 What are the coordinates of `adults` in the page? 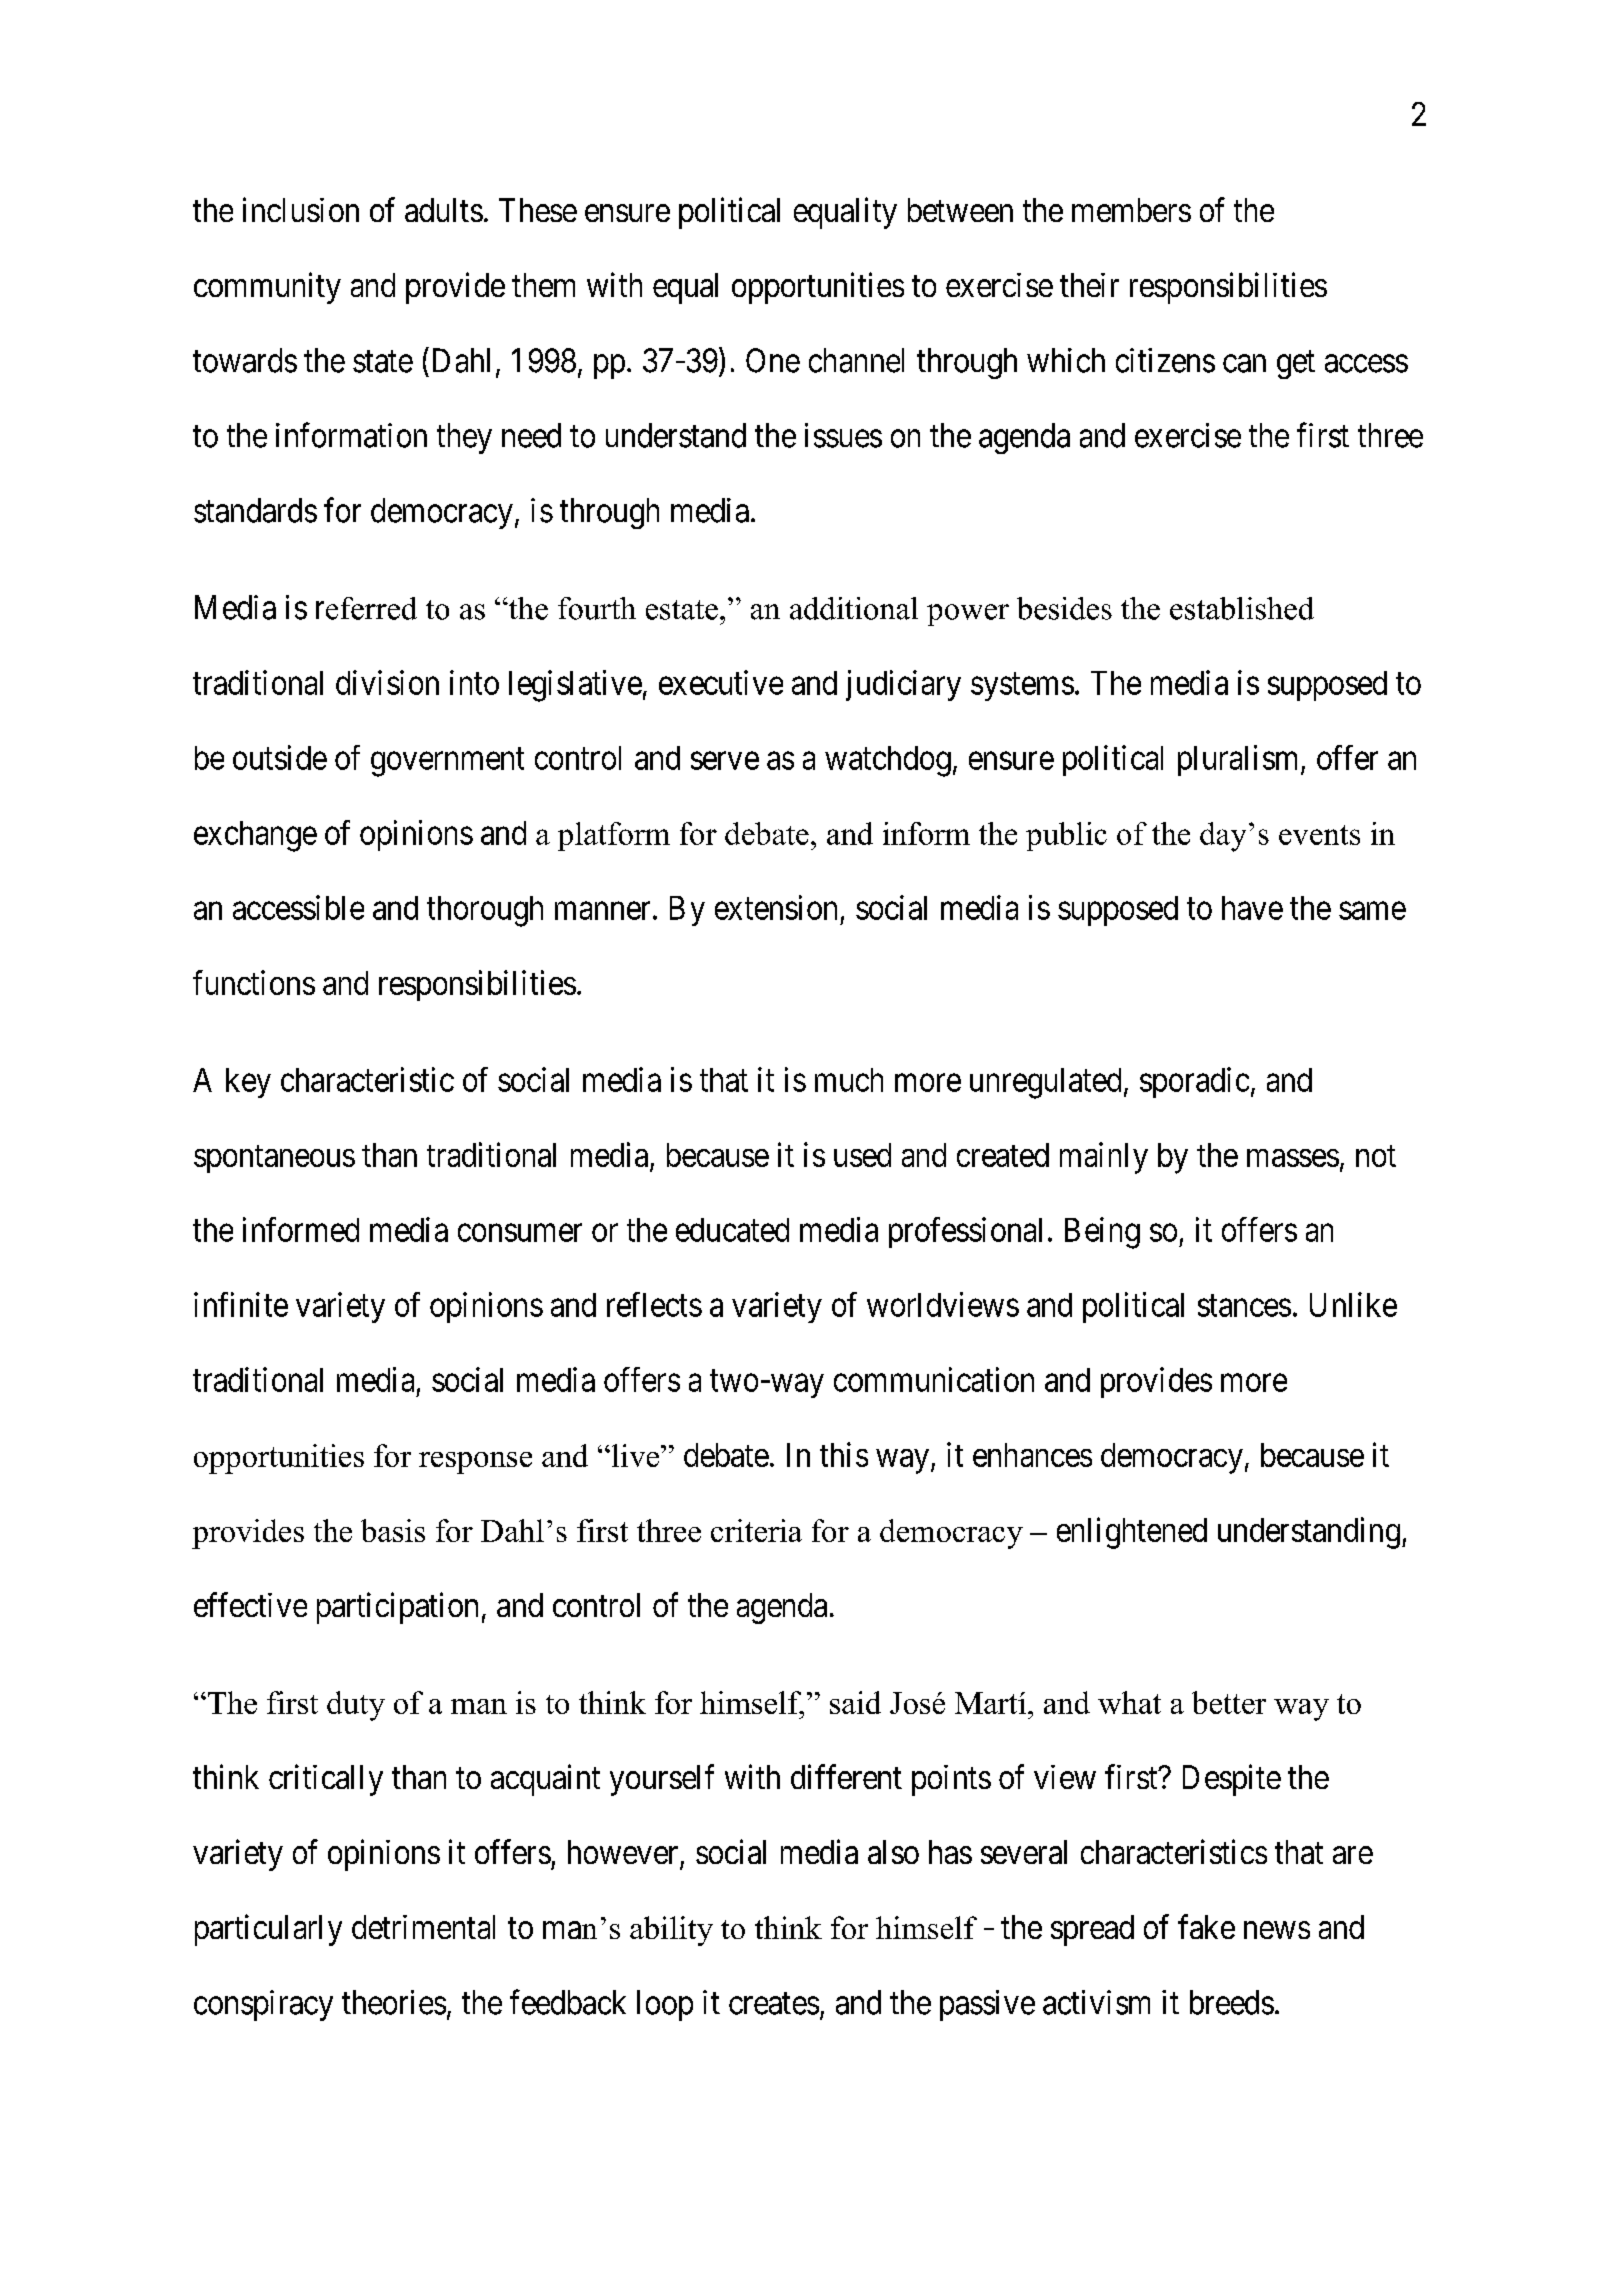 It's located at (444, 210).
